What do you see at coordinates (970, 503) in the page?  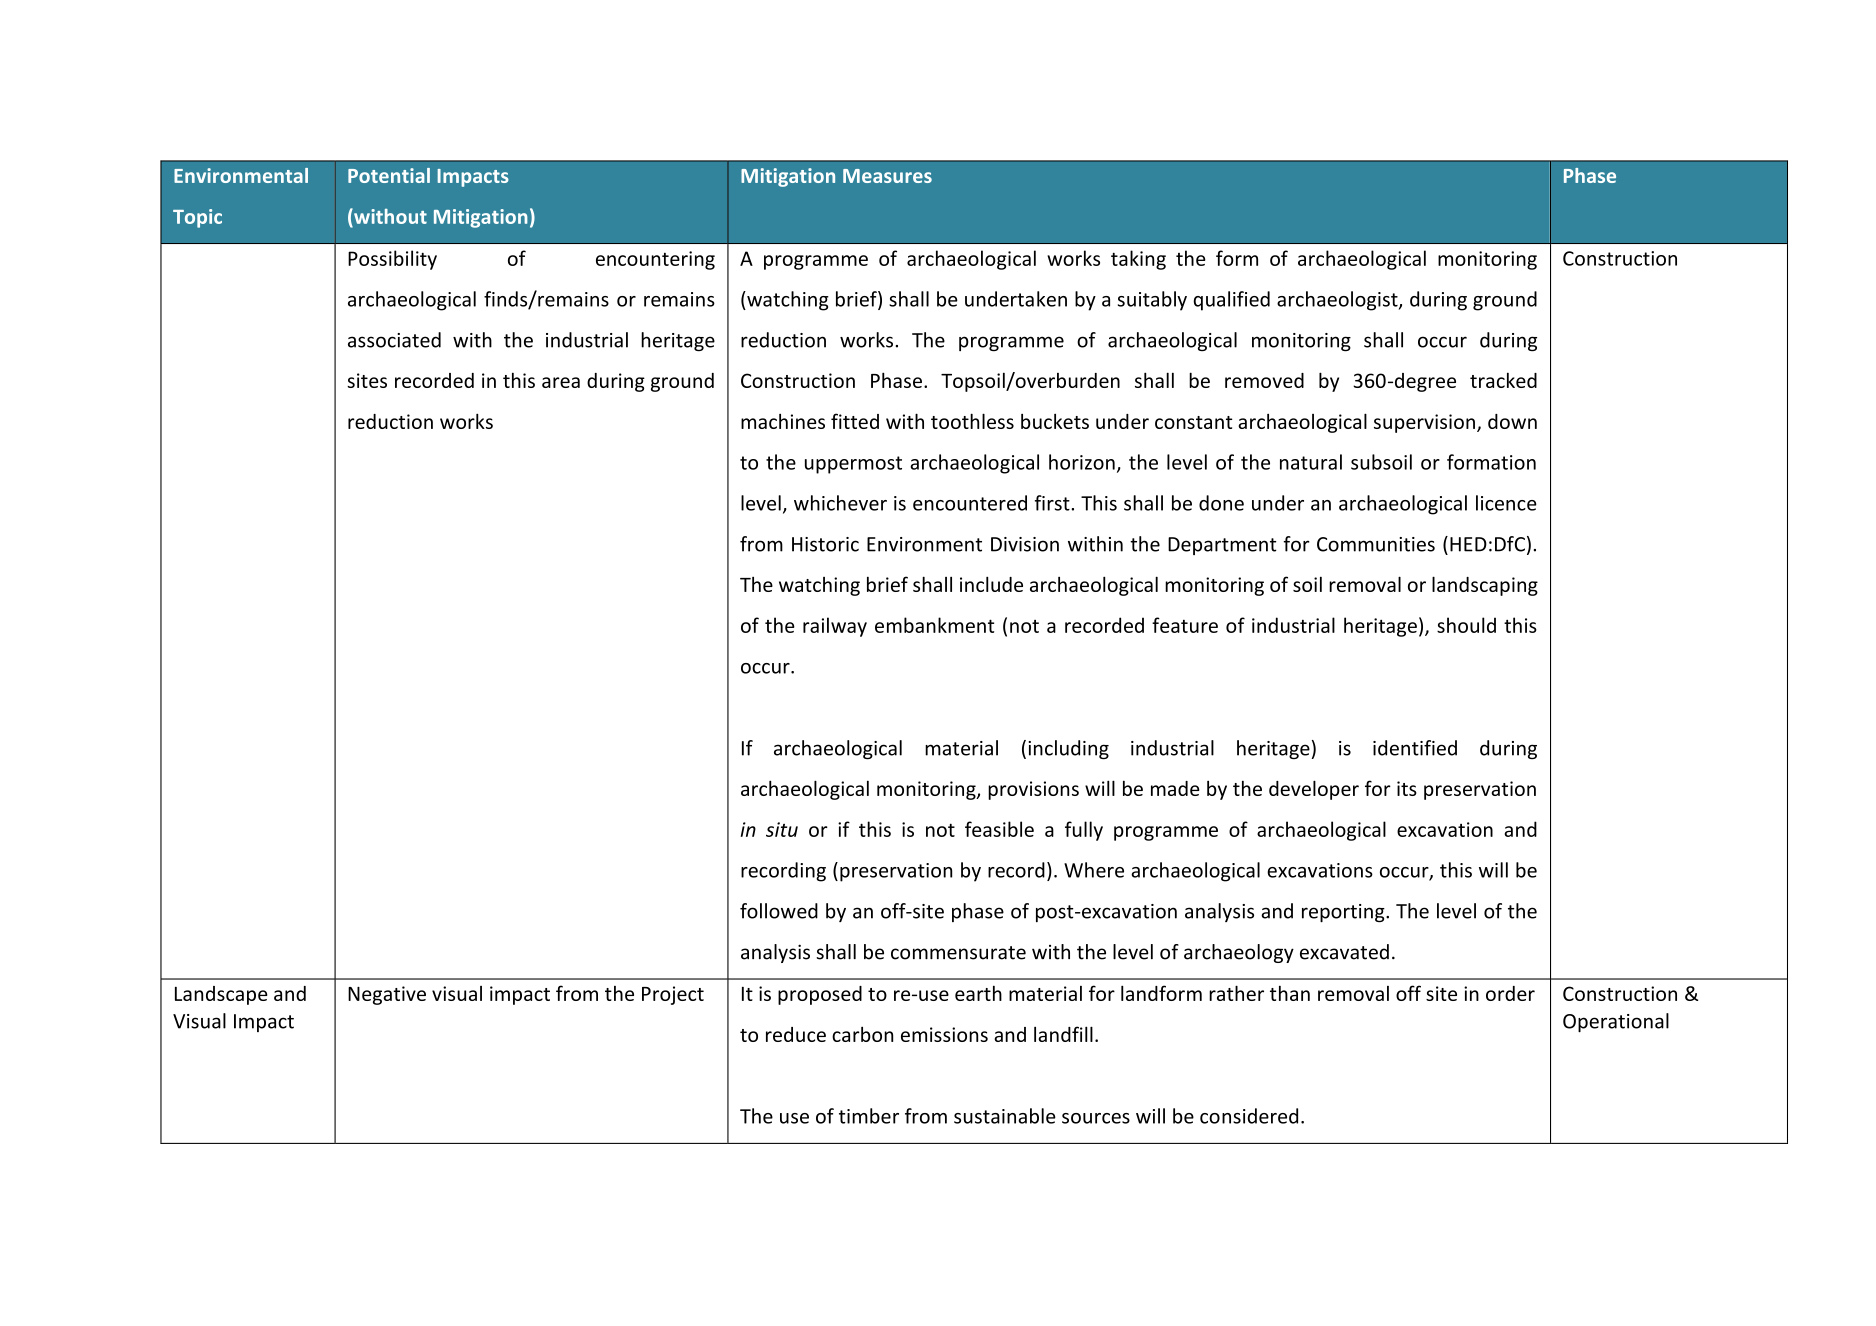 I see `encountered` at bounding box center [970, 503].
